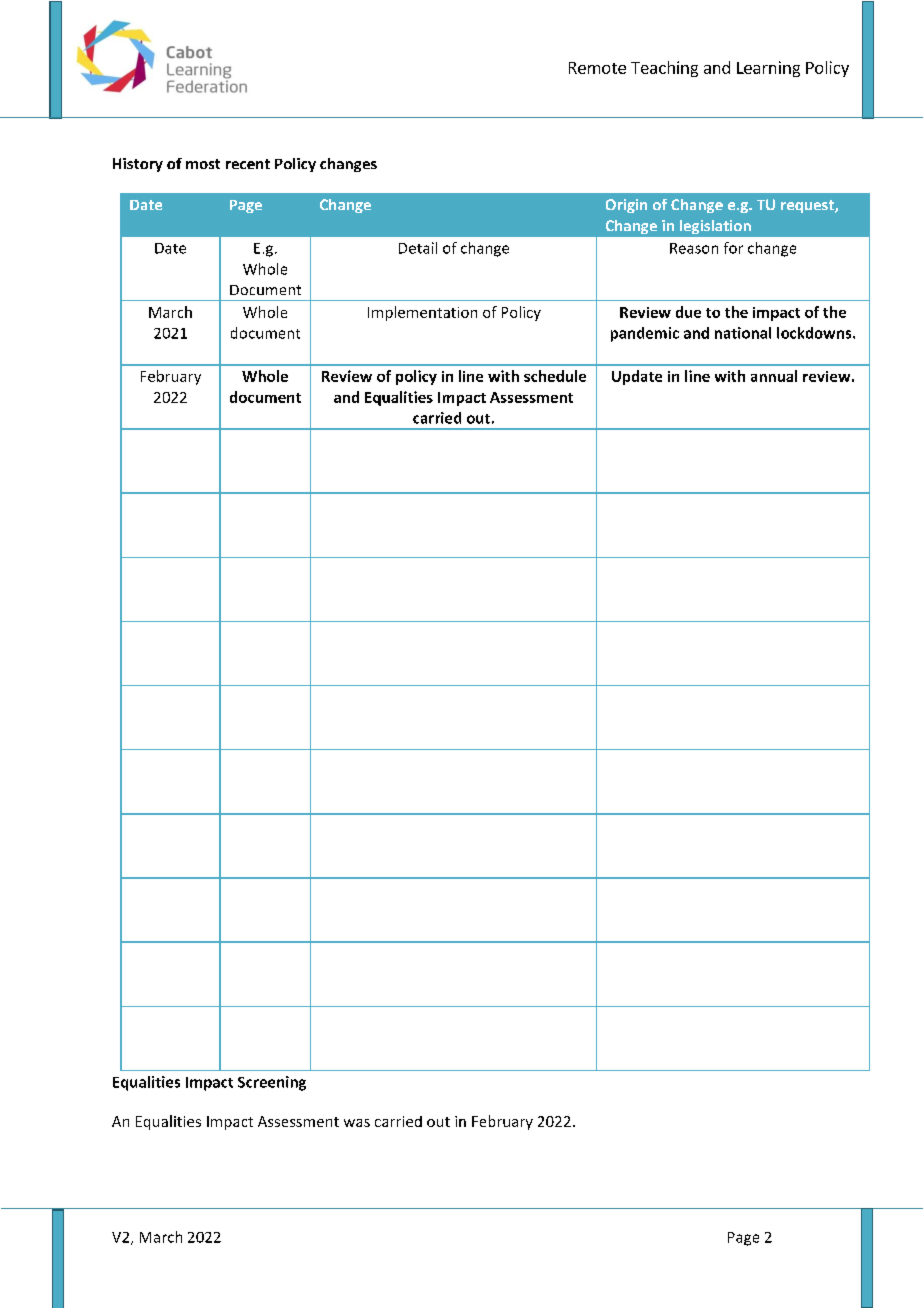 The width and height of the screenshot is (924, 1308). I want to click on Reason, so click(694, 248).
